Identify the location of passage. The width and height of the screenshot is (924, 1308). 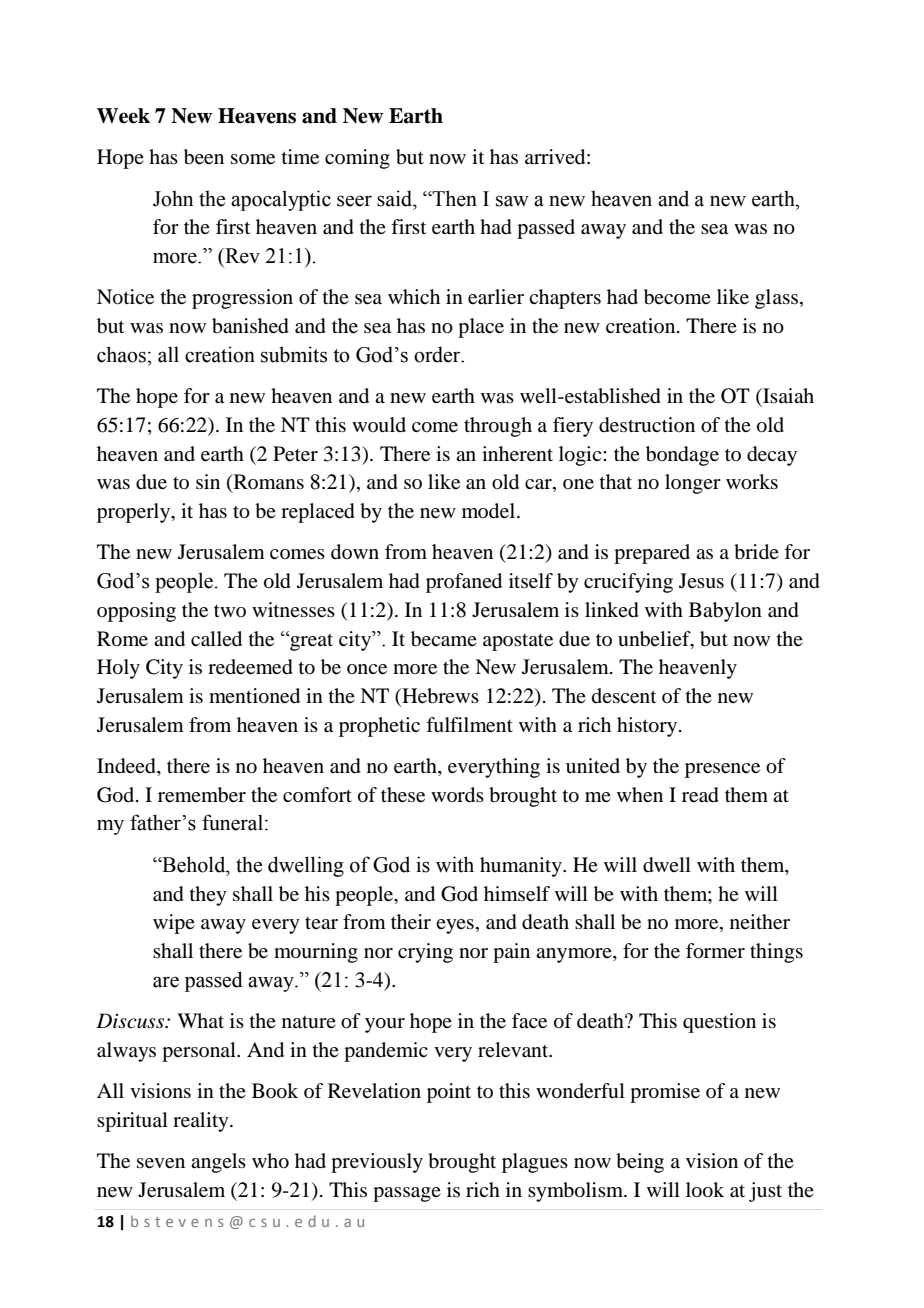
(407, 1194).
